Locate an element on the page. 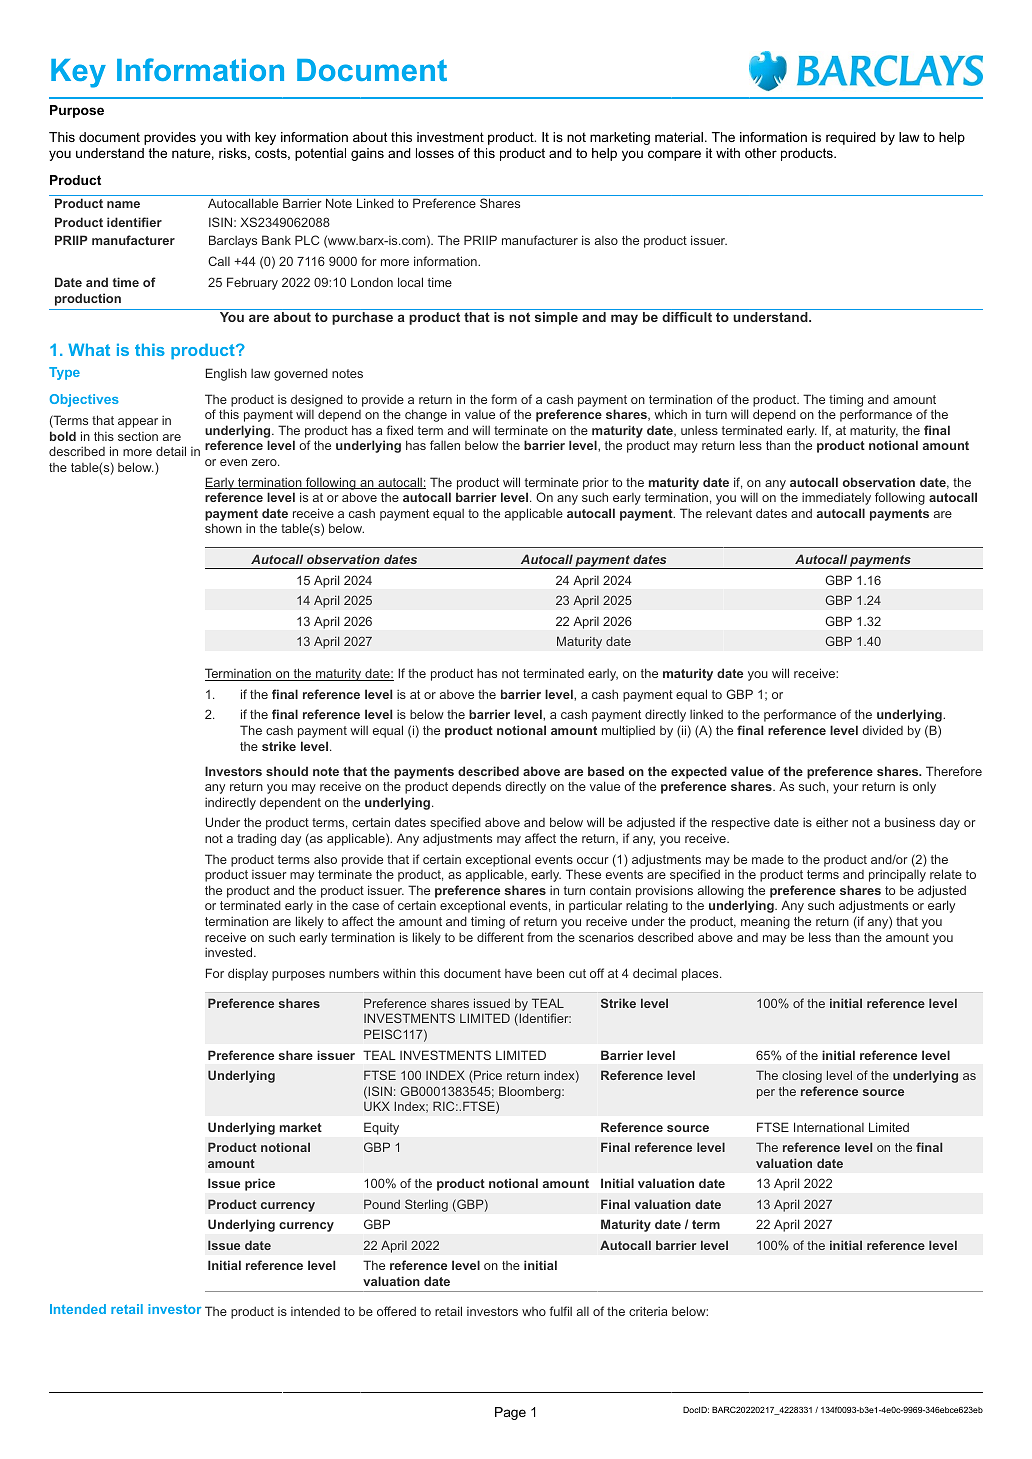  based is located at coordinates (606, 771).
